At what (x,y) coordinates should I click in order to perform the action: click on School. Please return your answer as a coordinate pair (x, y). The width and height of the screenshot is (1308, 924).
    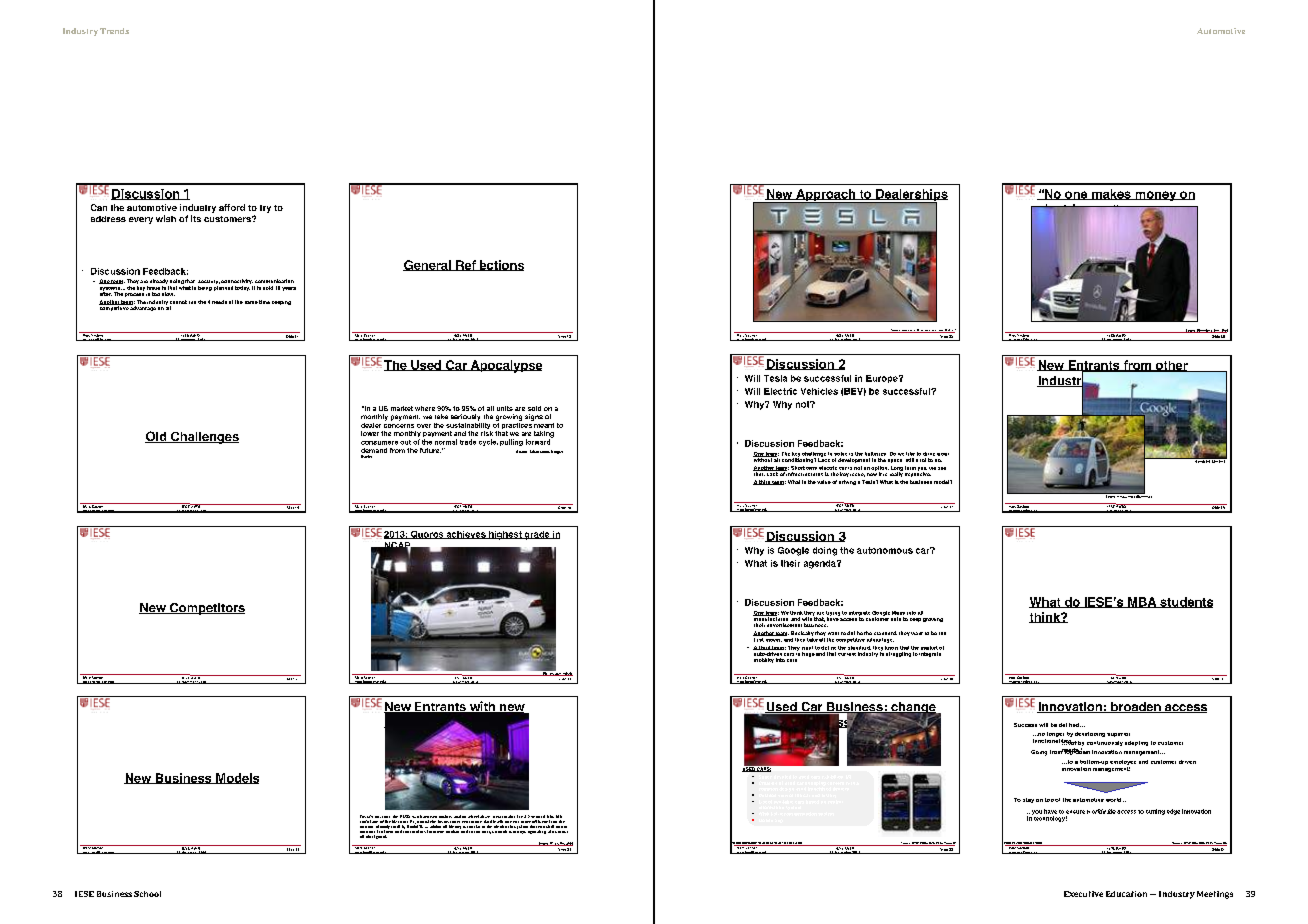
    Looking at the image, I should click on (147, 894).
